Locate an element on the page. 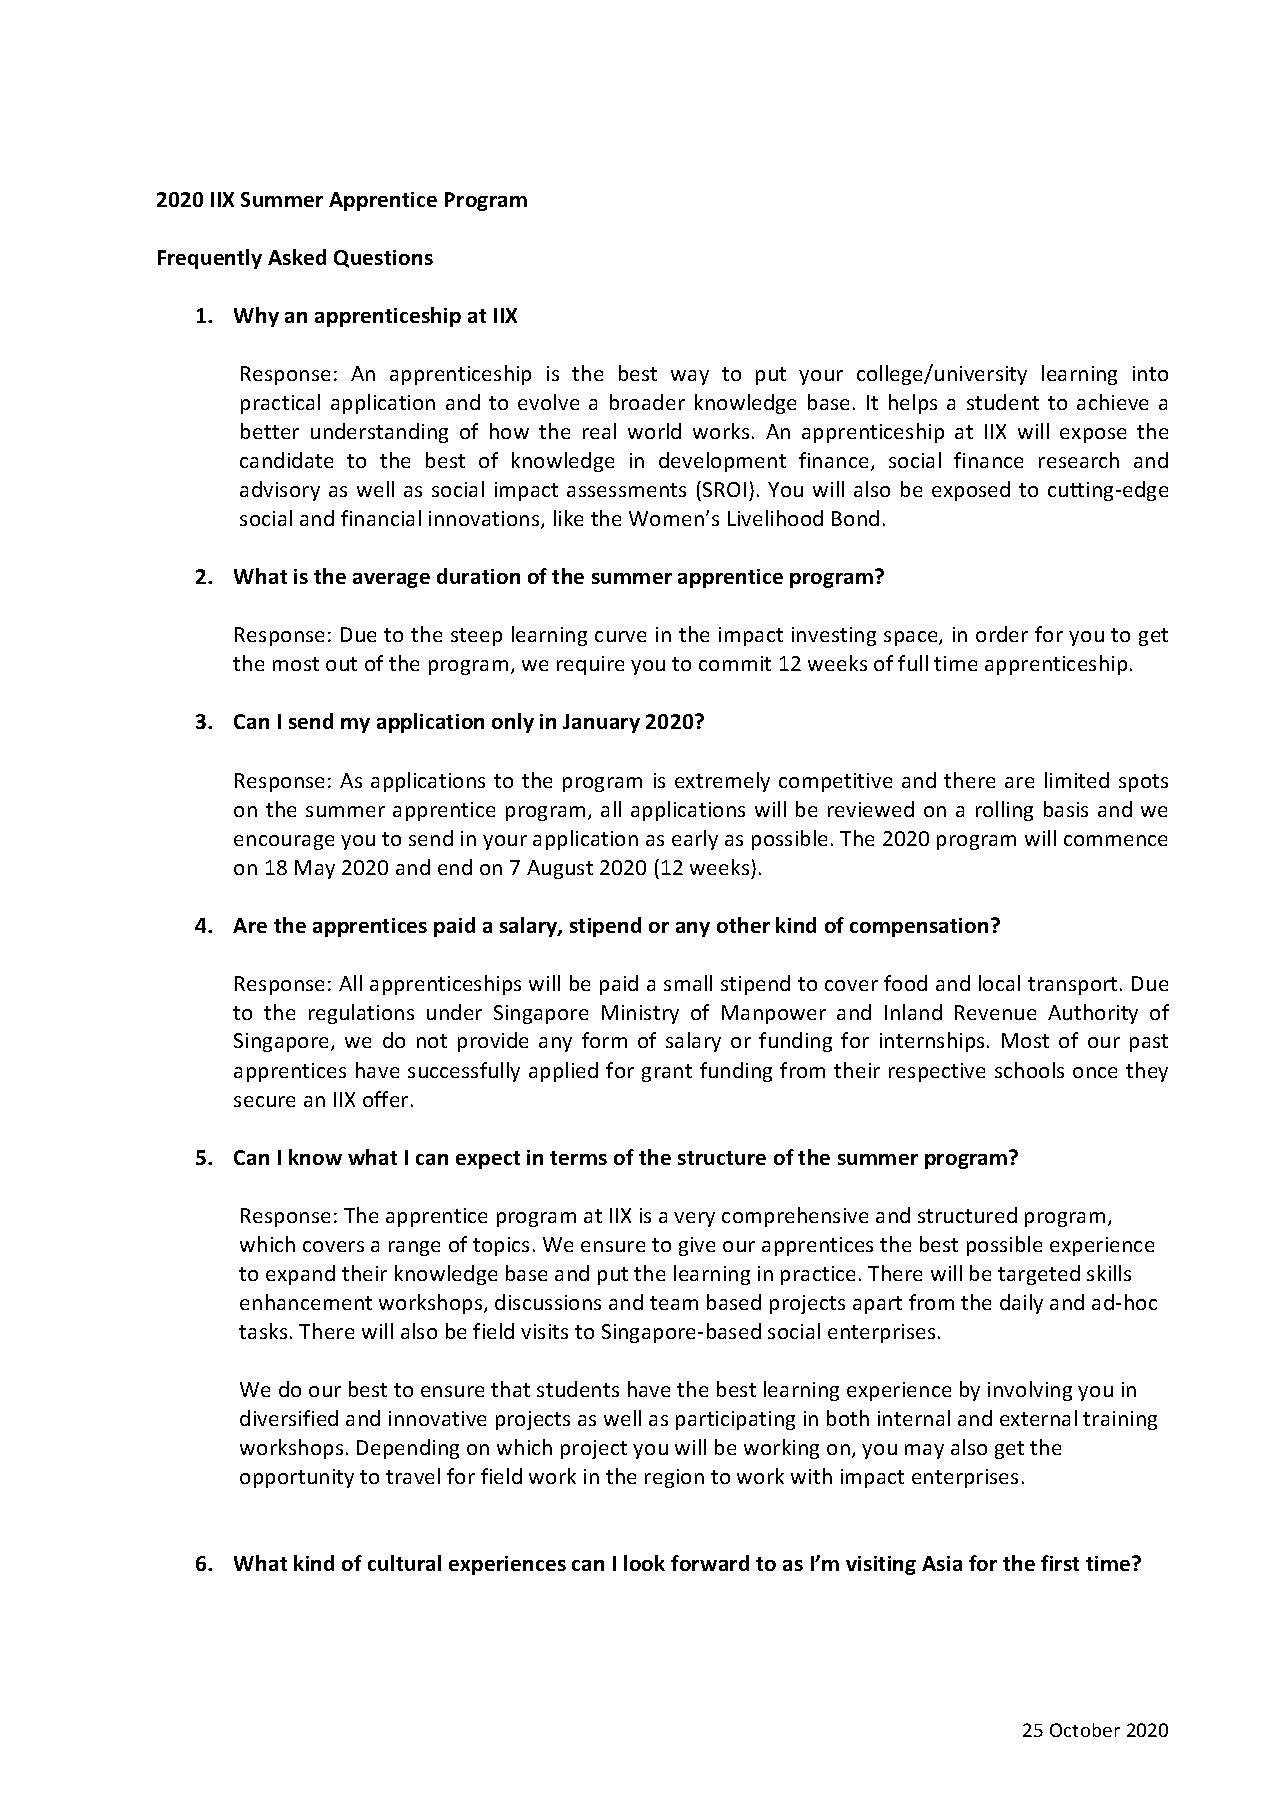 The width and height of the page is (1286, 1820). Asked is located at coordinates (297, 257).
